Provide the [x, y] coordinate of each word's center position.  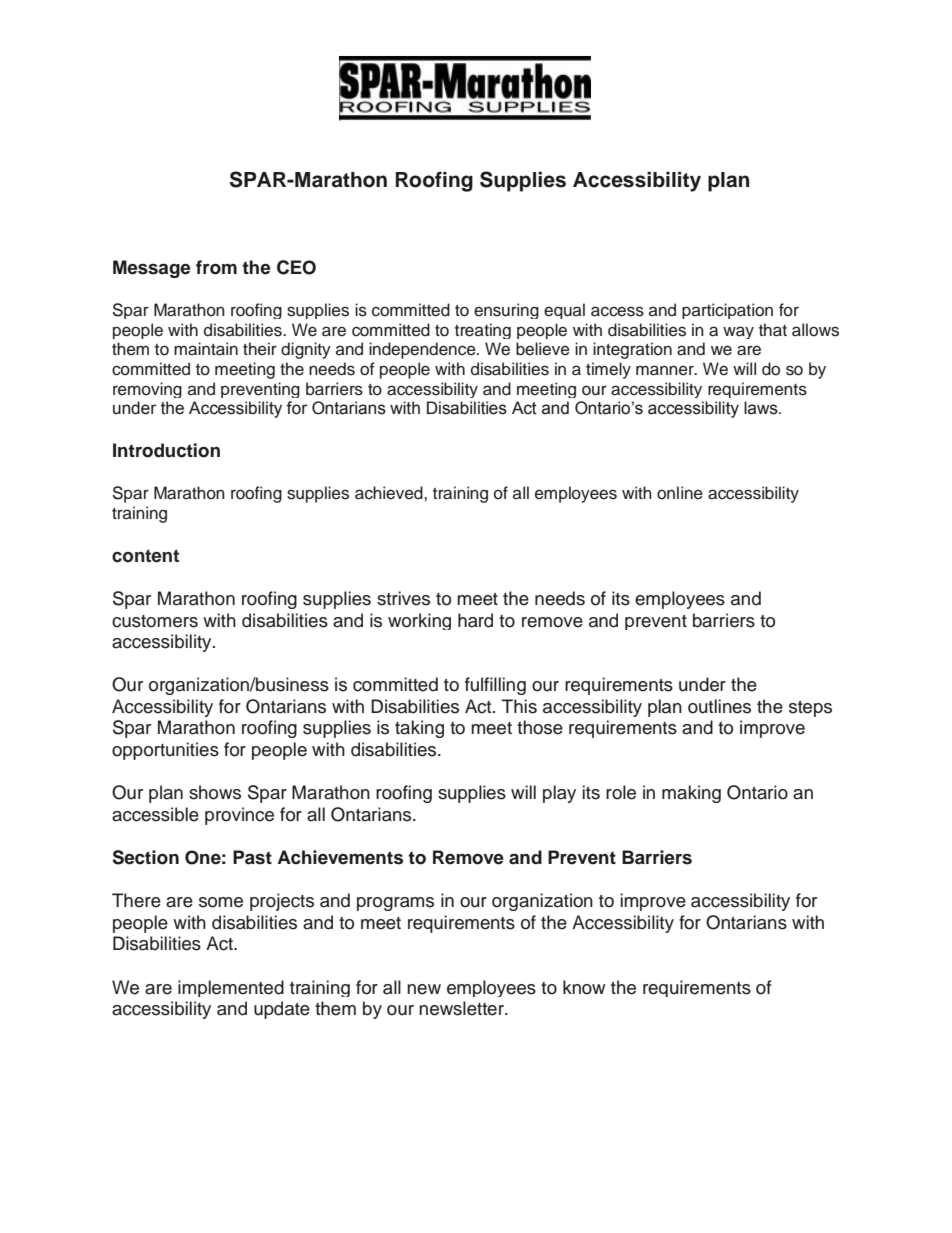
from [216, 267]
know [584, 987]
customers [155, 621]
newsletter [462, 1008]
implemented [231, 988]
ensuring [506, 311]
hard [475, 620]
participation [727, 311]
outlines [719, 706]
